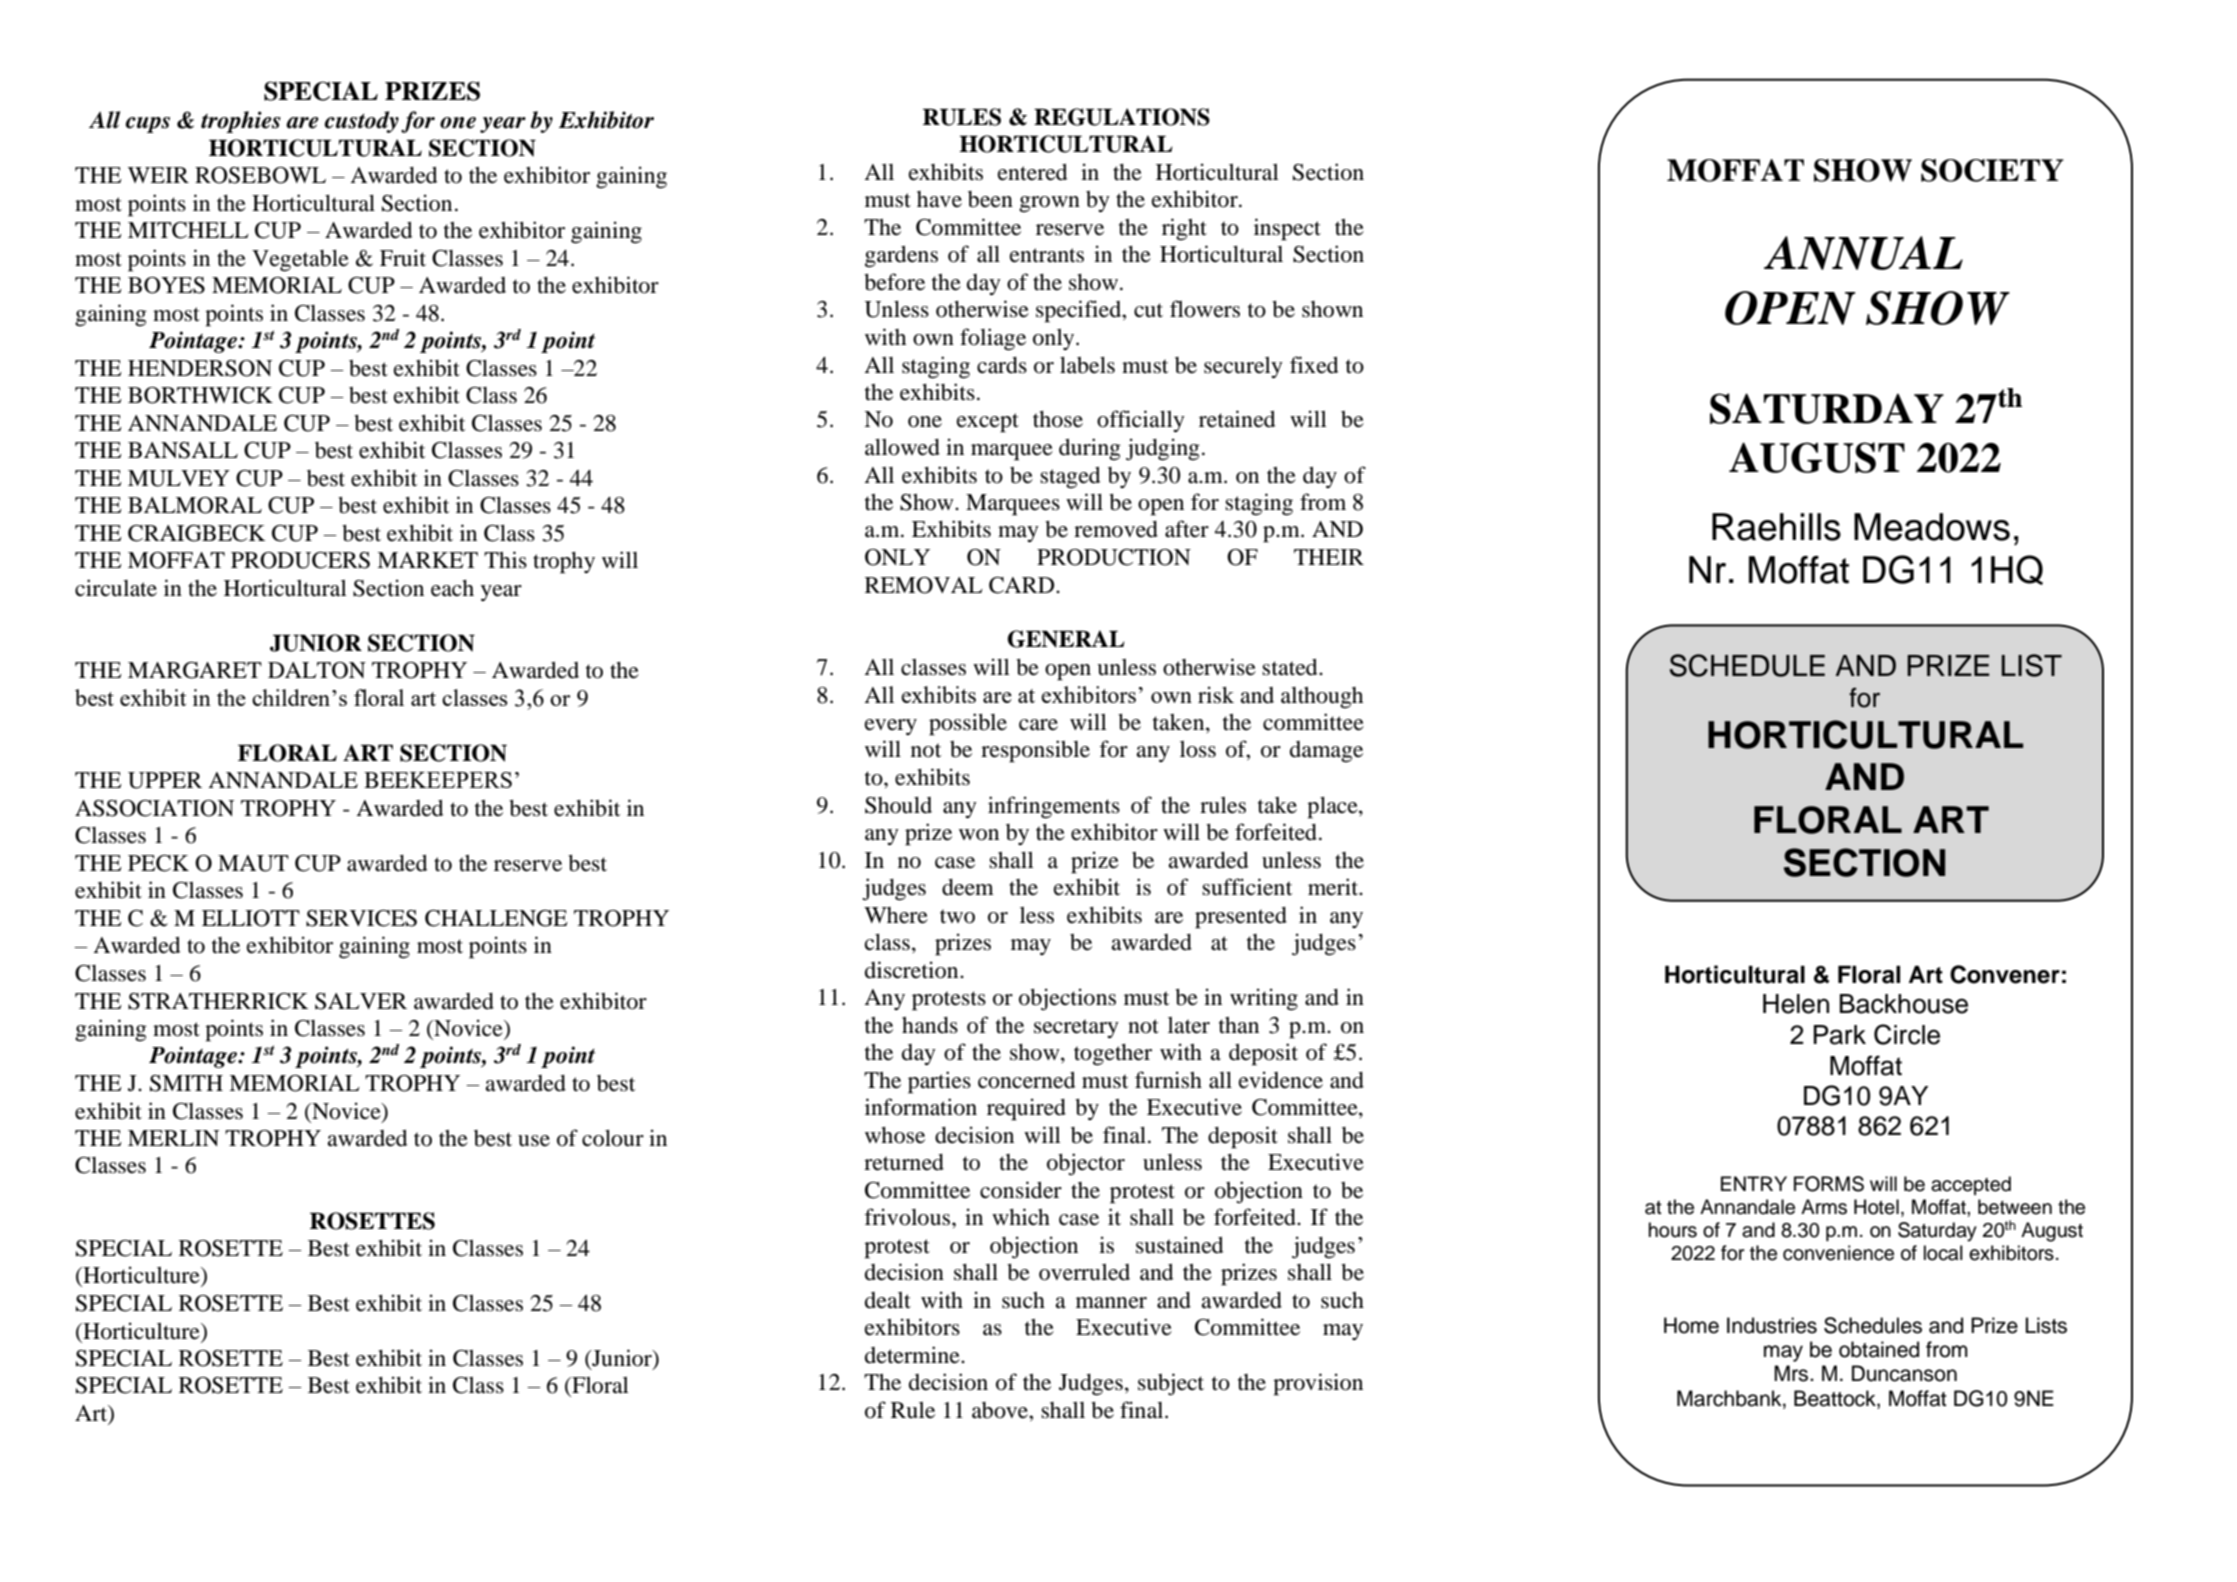 Image resolution: width=2237 pixels, height=1582 pixels. Describe the element at coordinates (913, 1355) in the page. I see `determine` at that location.
